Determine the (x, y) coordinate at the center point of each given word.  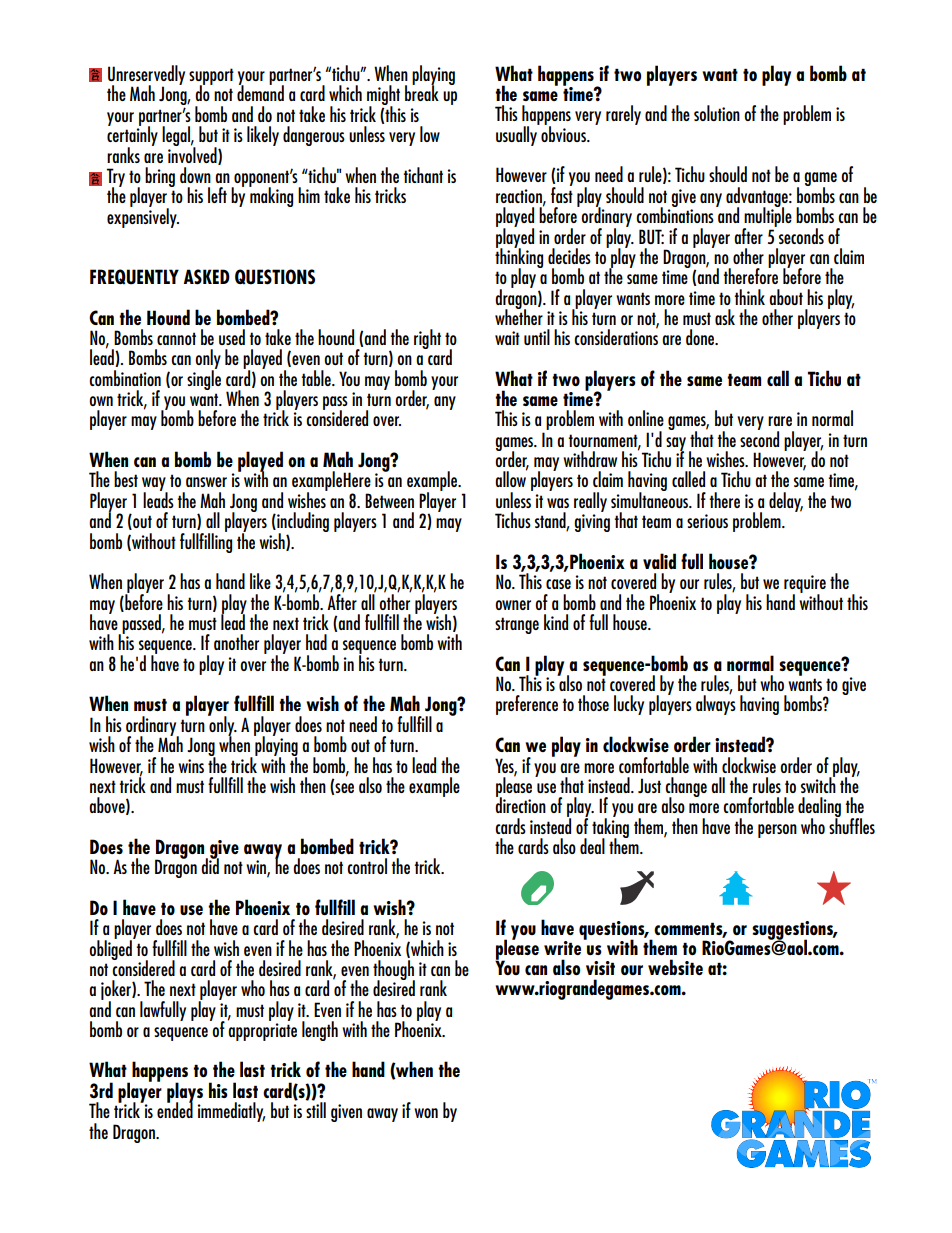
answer (206, 482)
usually (517, 135)
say (676, 445)
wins (191, 766)
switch (818, 784)
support (211, 77)
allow (511, 478)
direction (520, 804)
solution (717, 113)
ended (175, 1109)
